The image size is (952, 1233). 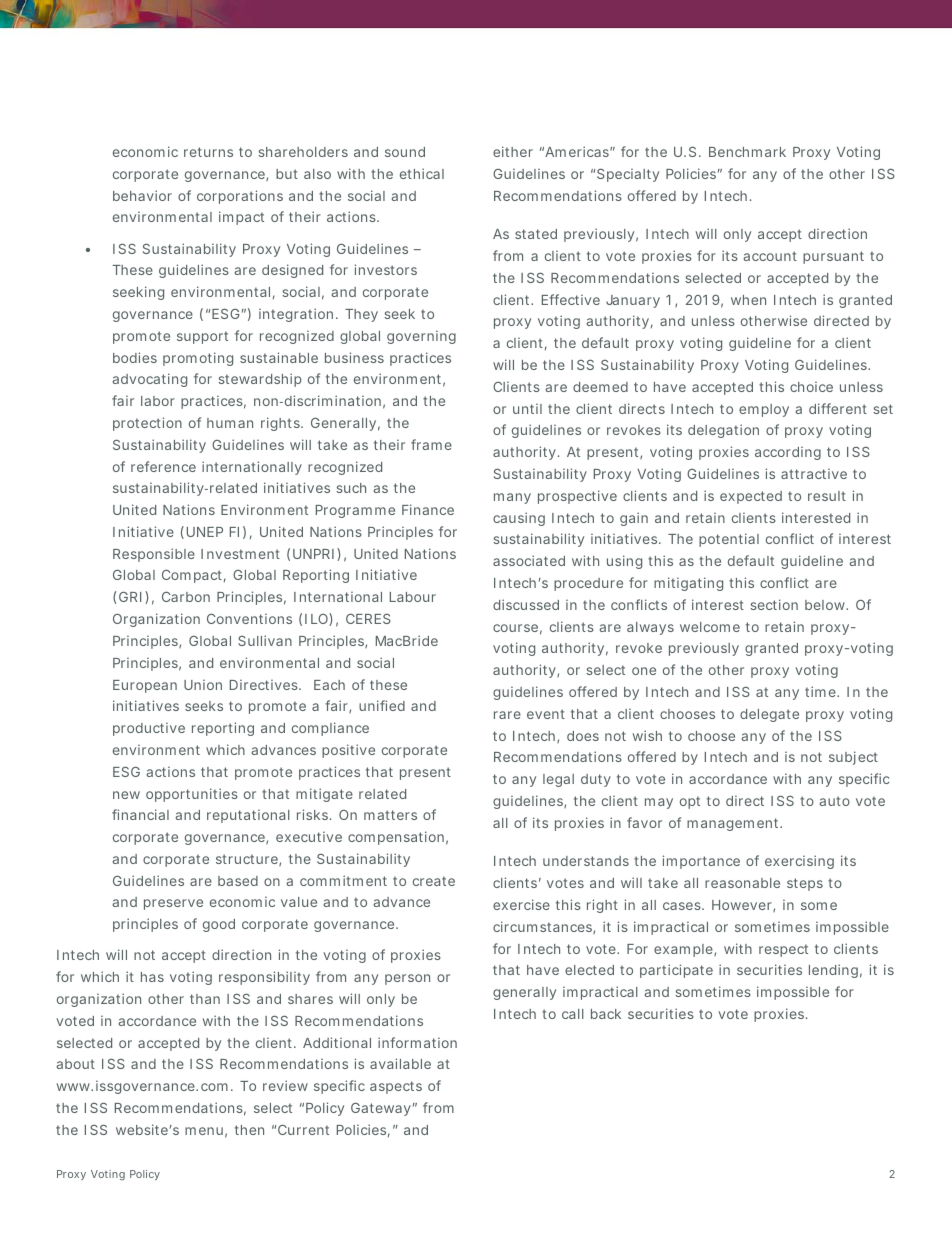 I want to click on welcome, so click(x=710, y=627).
